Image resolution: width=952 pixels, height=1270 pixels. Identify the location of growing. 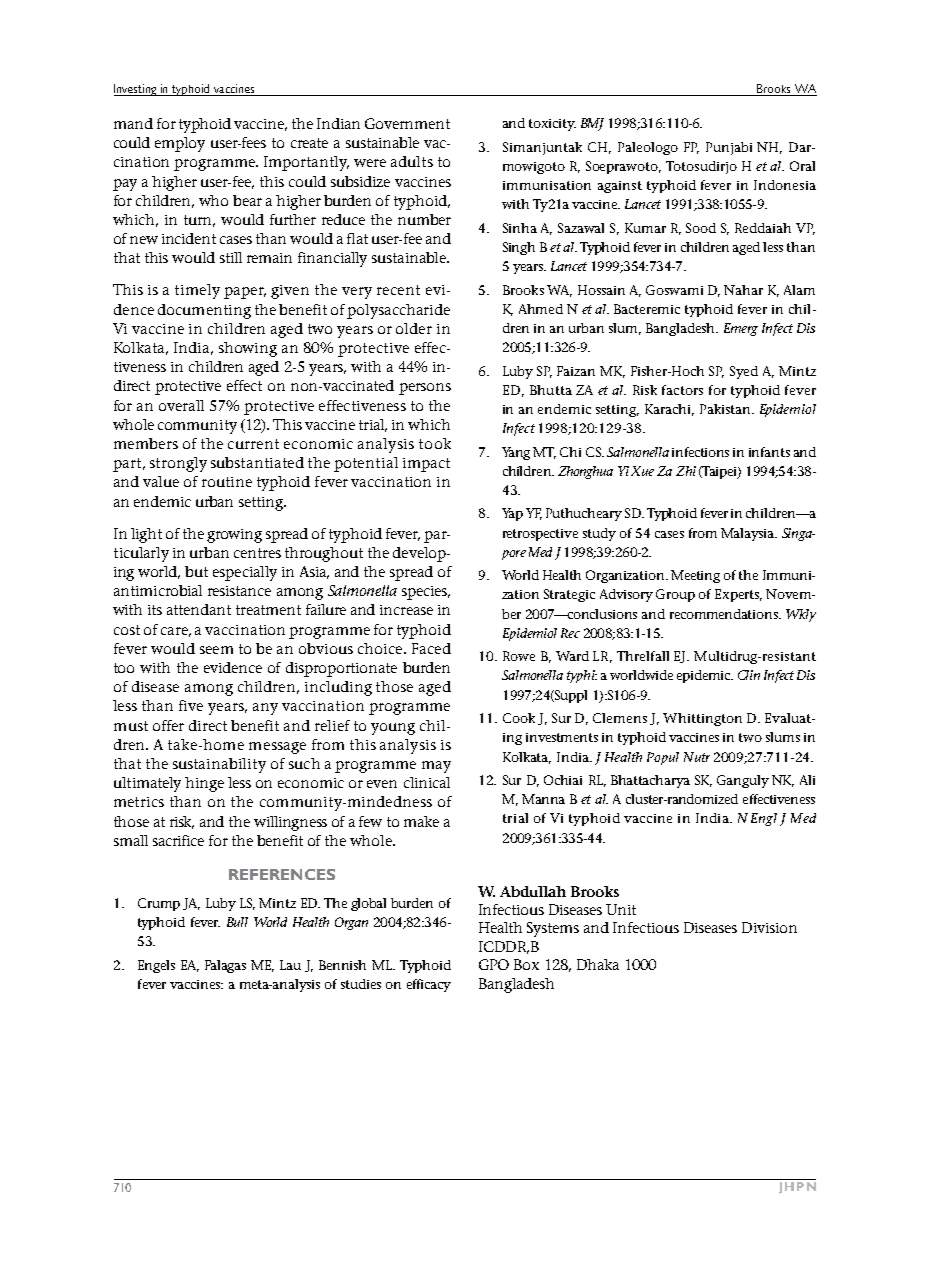
(234, 536).
